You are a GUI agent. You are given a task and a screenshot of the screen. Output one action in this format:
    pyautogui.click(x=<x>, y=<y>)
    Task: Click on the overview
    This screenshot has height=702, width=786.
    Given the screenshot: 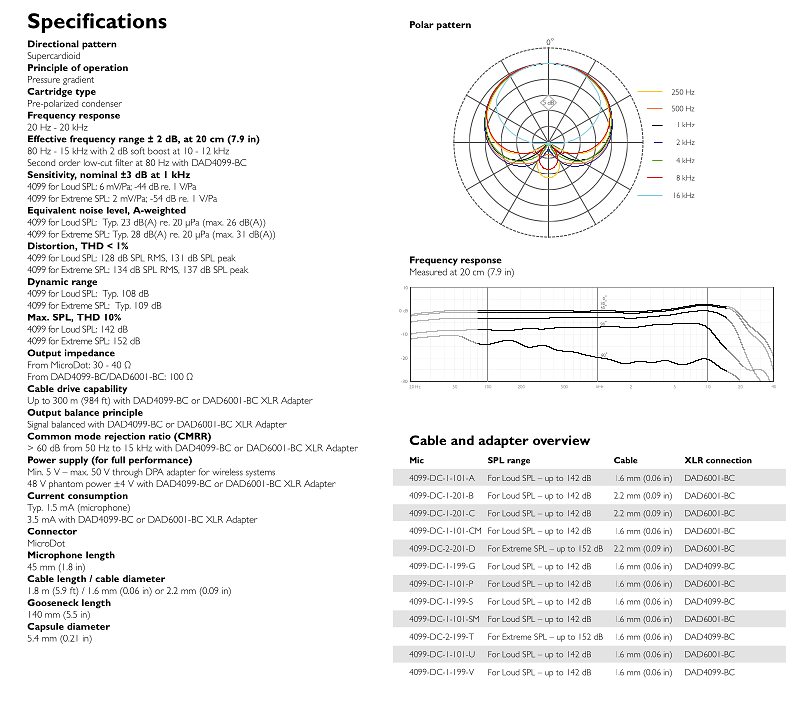 What is the action you would take?
    pyautogui.click(x=561, y=440)
